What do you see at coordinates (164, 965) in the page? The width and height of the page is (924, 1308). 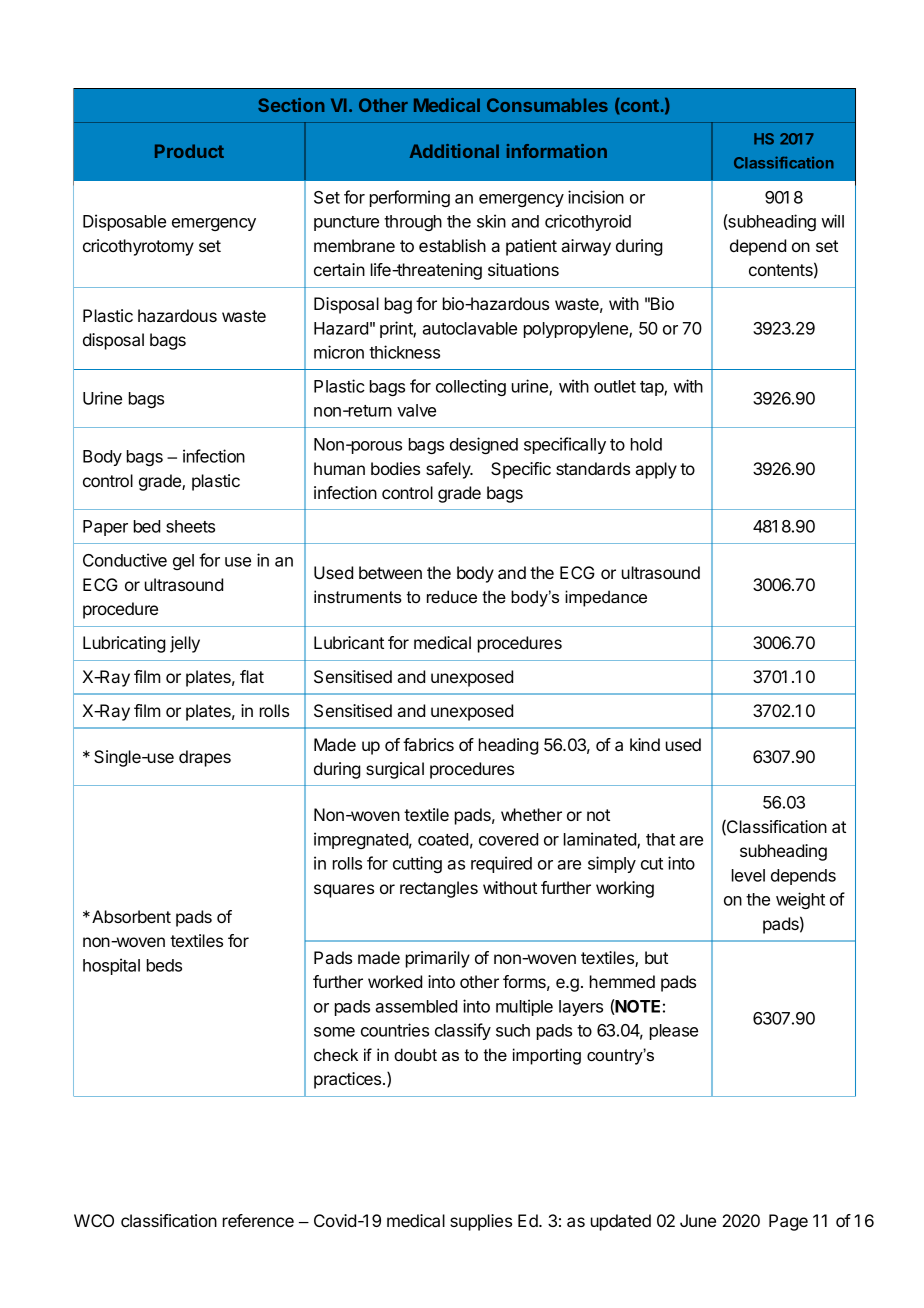 I see `beds` at bounding box center [164, 965].
